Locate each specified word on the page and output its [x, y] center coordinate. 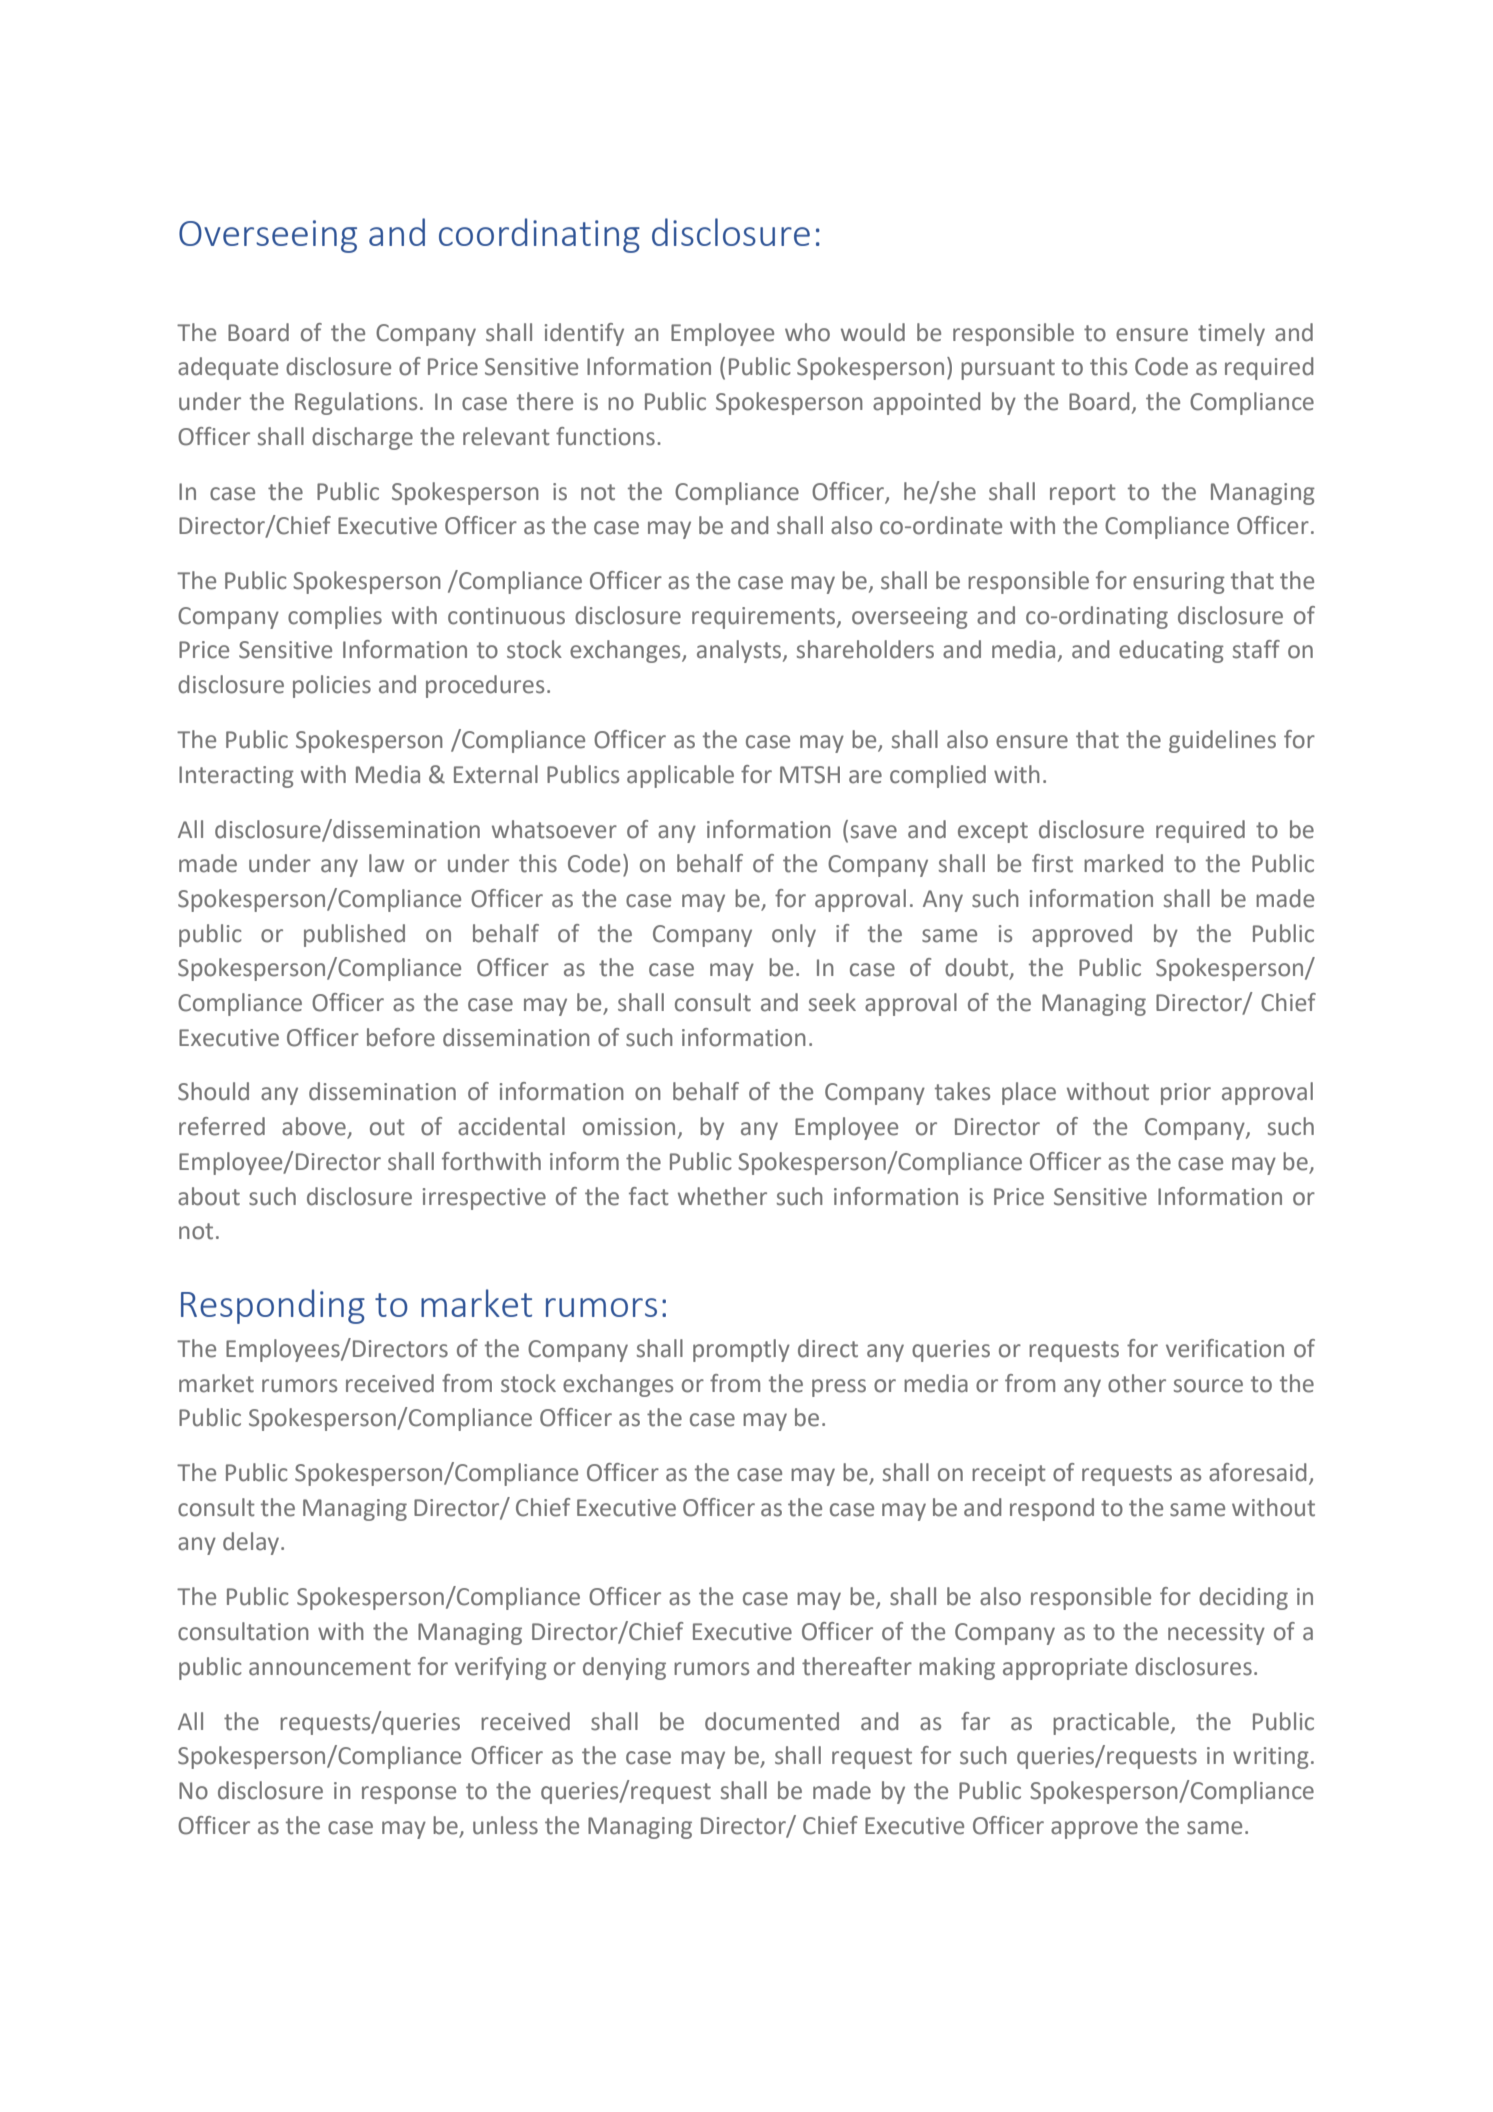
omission [629, 1127]
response [409, 1795]
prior [1186, 1094]
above [315, 1127]
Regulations [356, 403]
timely [1231, 334]
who [807, 332]
